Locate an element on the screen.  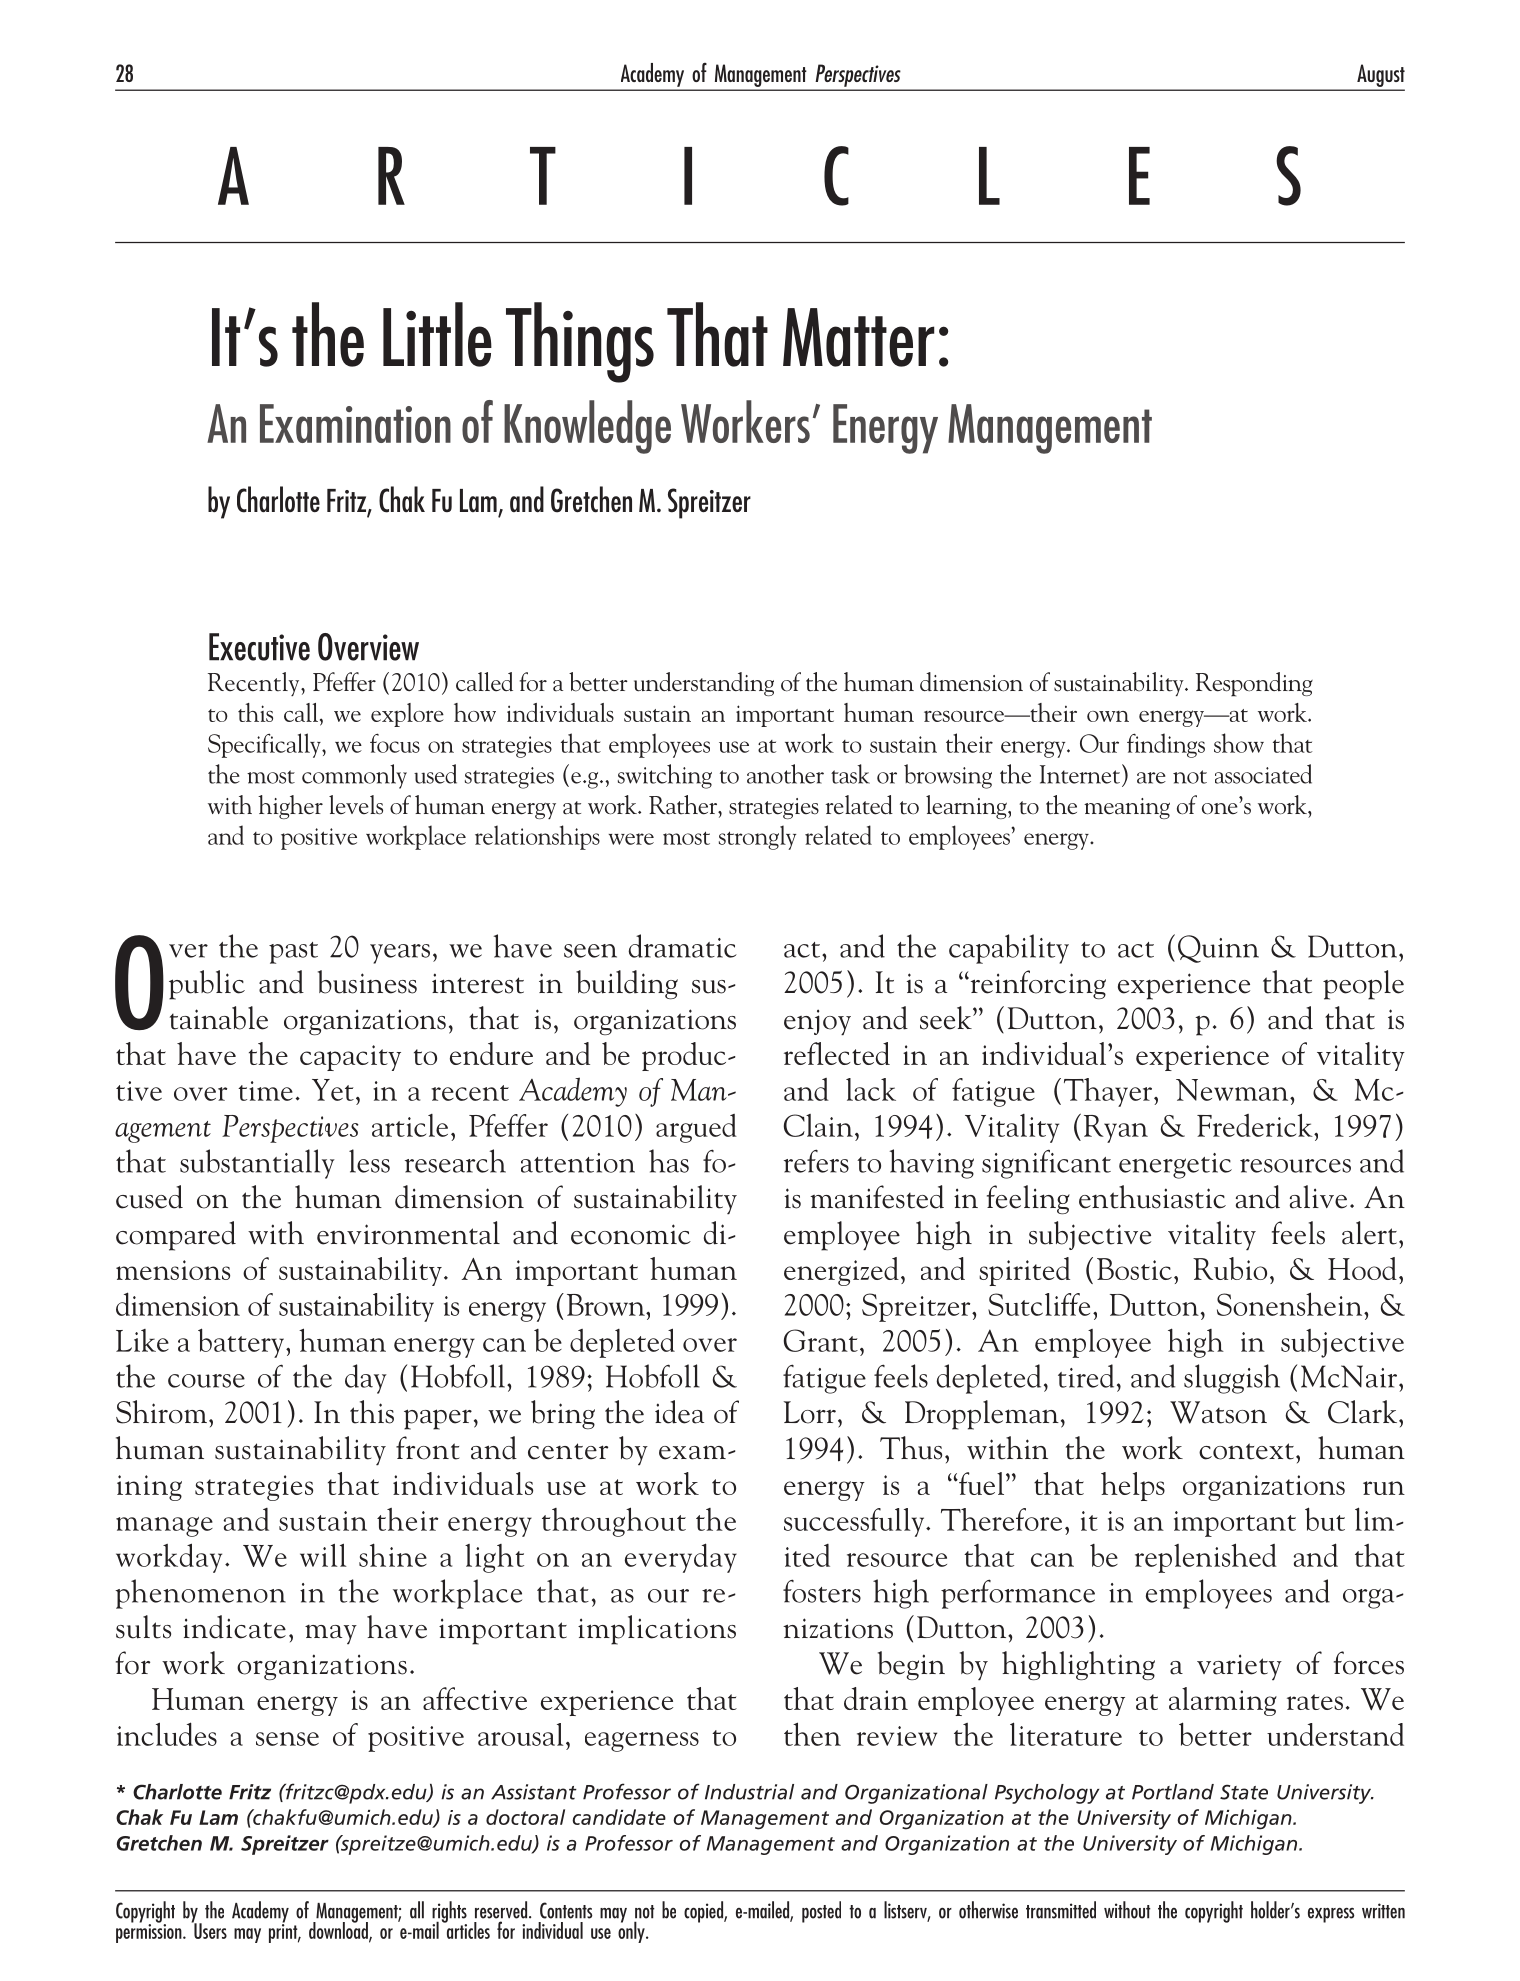
sluggish is located at coordinates (1232, 1379).
